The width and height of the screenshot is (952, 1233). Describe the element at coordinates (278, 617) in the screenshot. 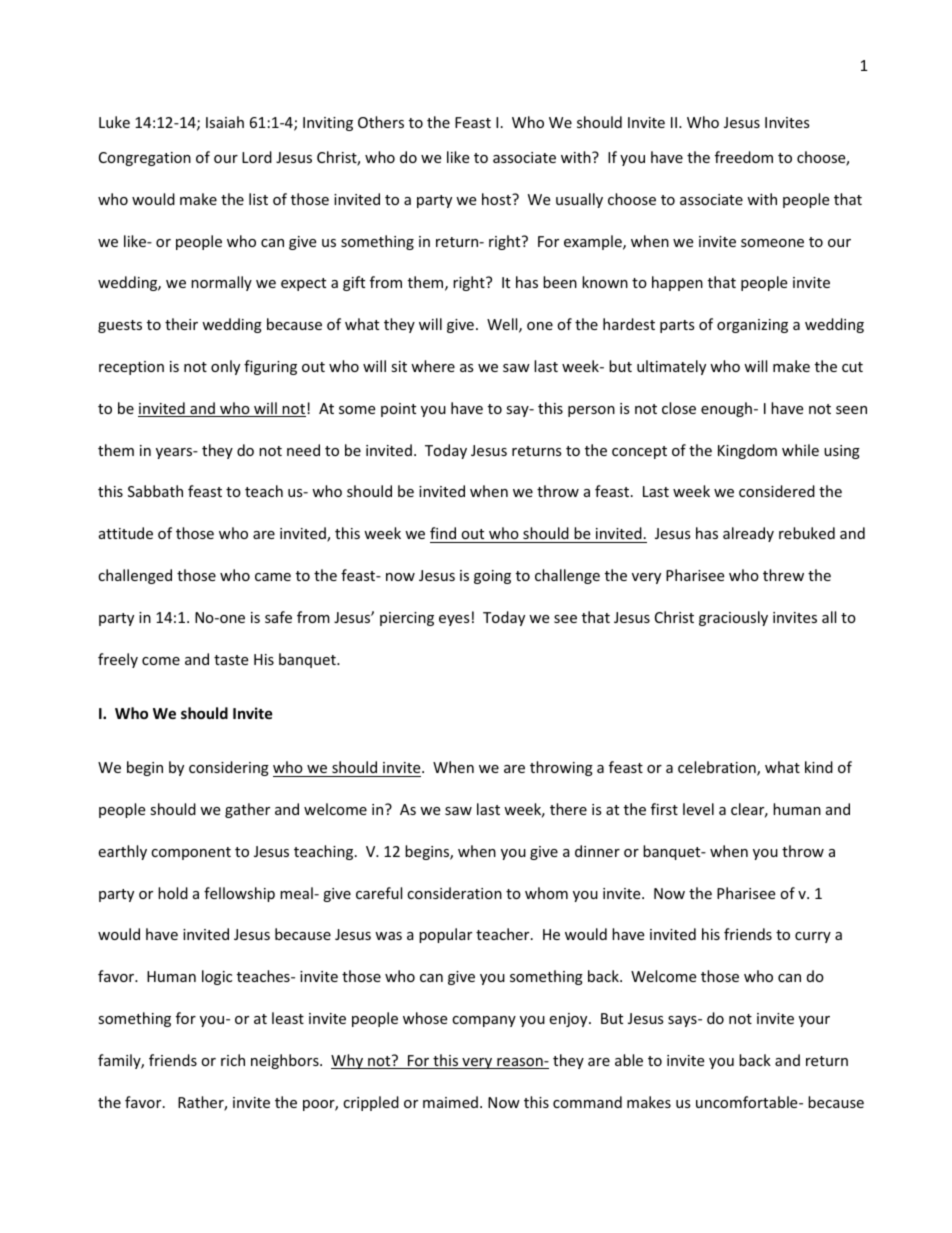

I see `safe` at that location.
